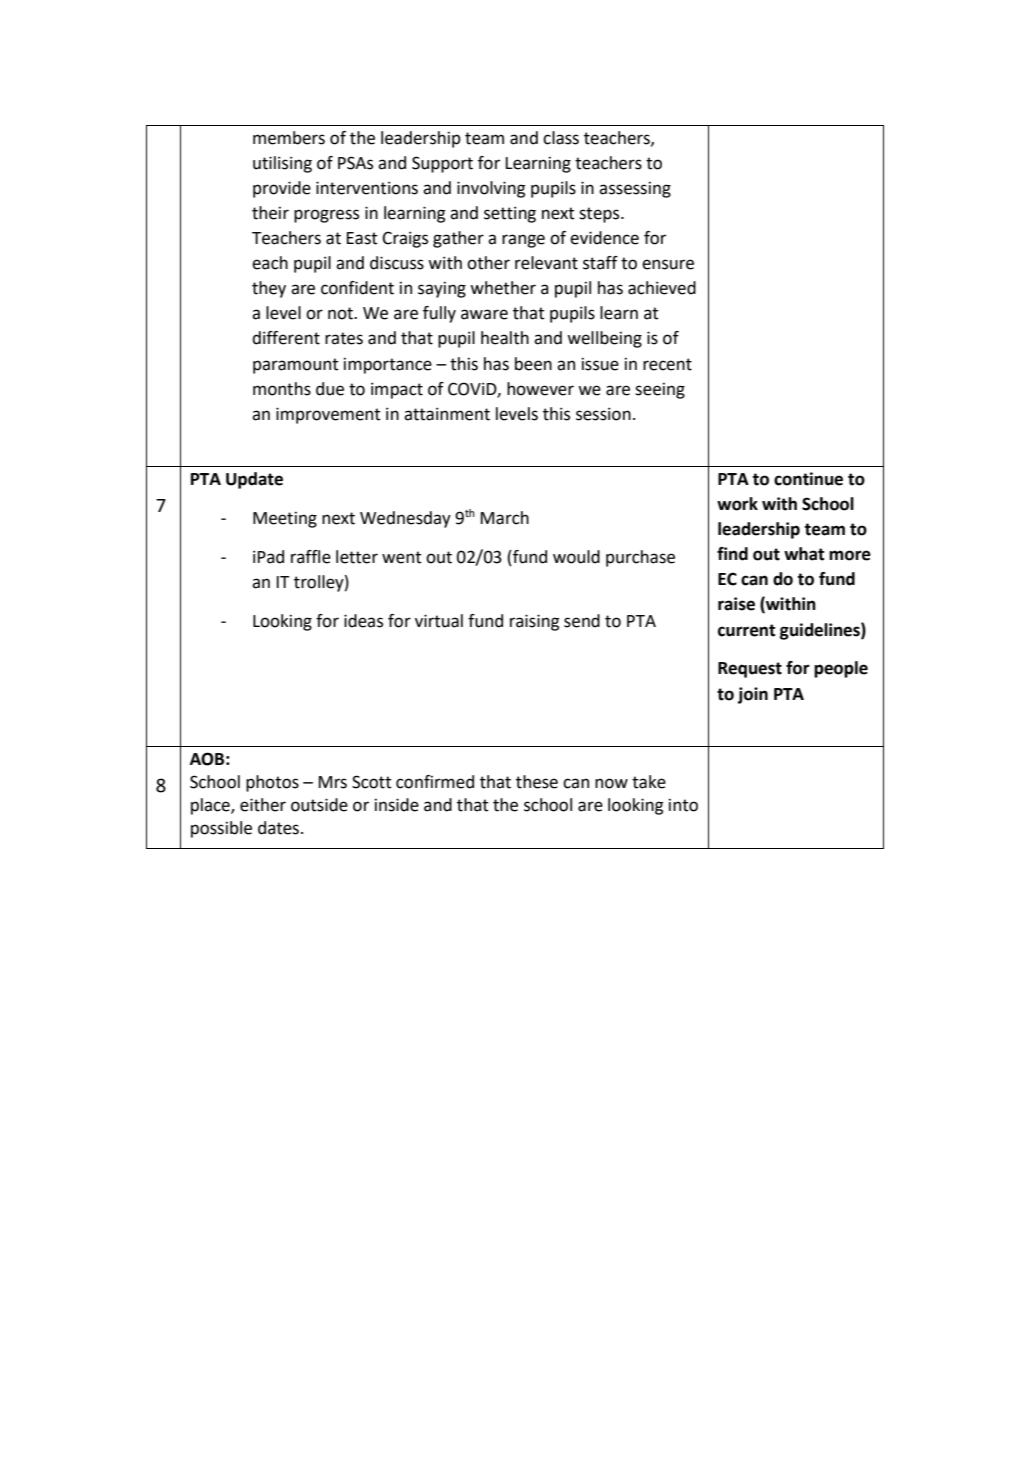 The image size is (1030, 1458). What do you see at coordinates (808, 479) in the document?
I see `continue` at bounding box center [808, 479].
